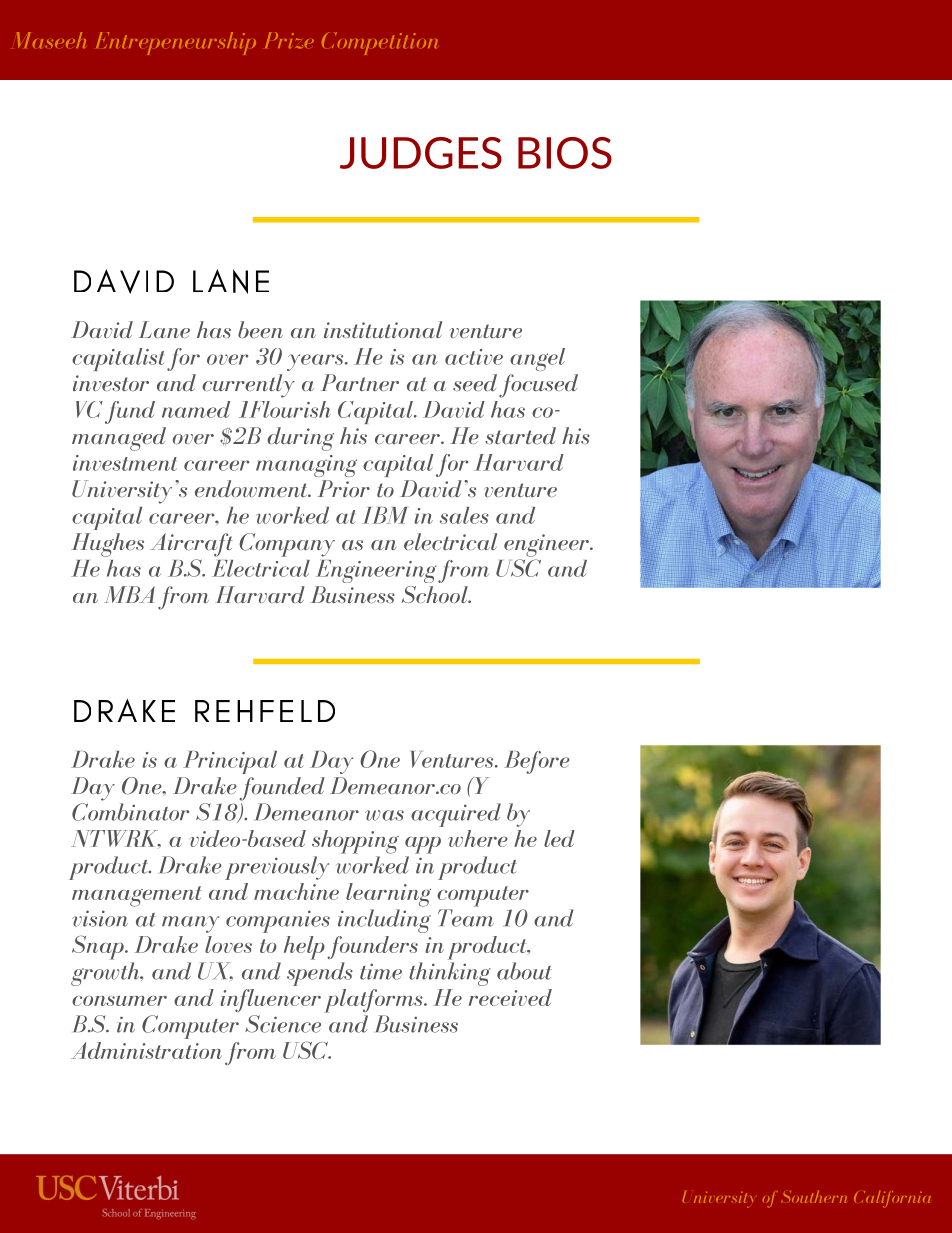 Image resolution: width=952 pixels, height=1233 pixels. I want to click on BIOS, so click(565, 153).
